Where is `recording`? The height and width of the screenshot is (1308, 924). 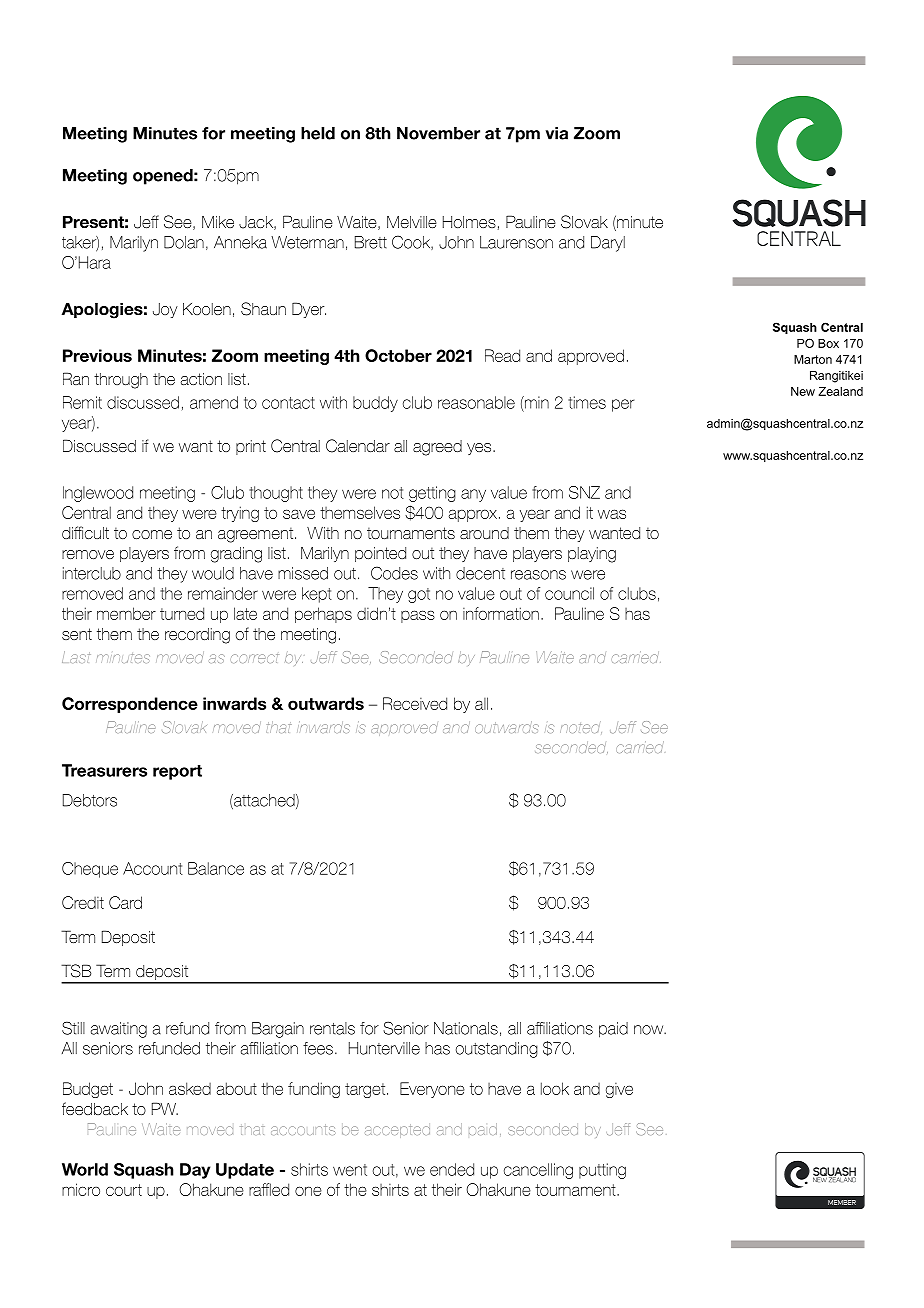 recording is located at coordinates (197, 636).
